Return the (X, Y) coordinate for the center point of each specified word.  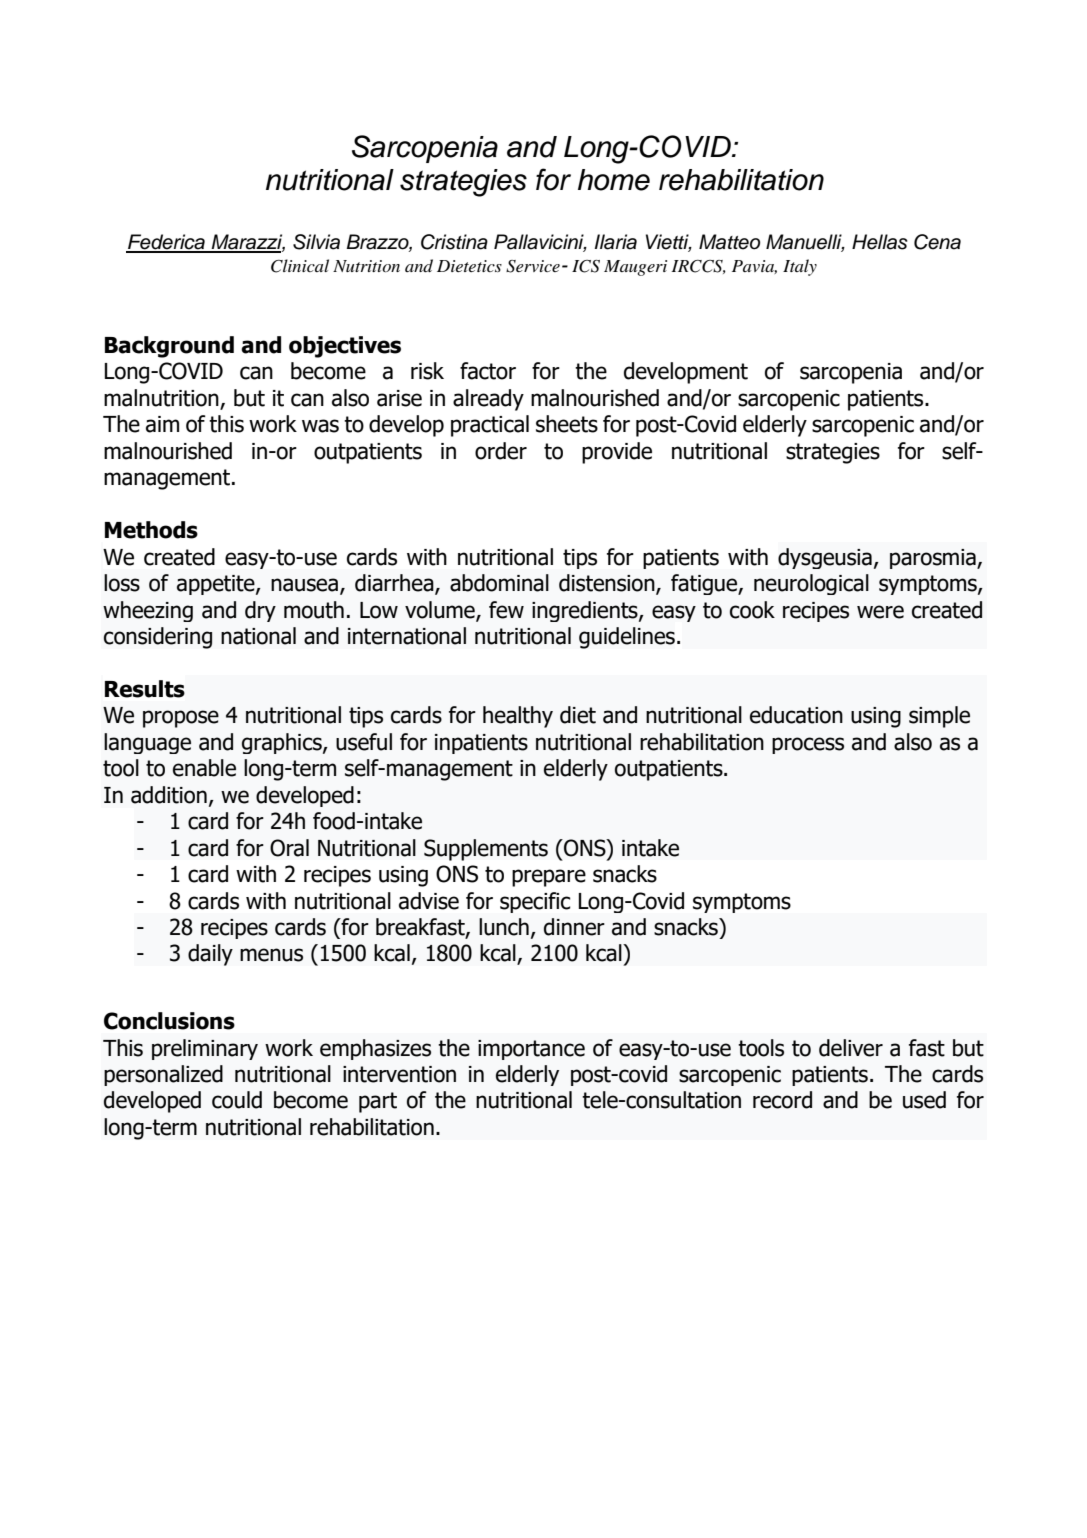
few (506, 610)
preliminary (205, 1049)
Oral (289, 848)
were (880, 612)
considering (158, 638)
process (808, 745)
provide (617, 453)
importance (531, 1050)
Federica (166, 243)
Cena (937, 242)
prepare (549, 878)
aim (162, 424)
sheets (567, 424)
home (614, 180)
